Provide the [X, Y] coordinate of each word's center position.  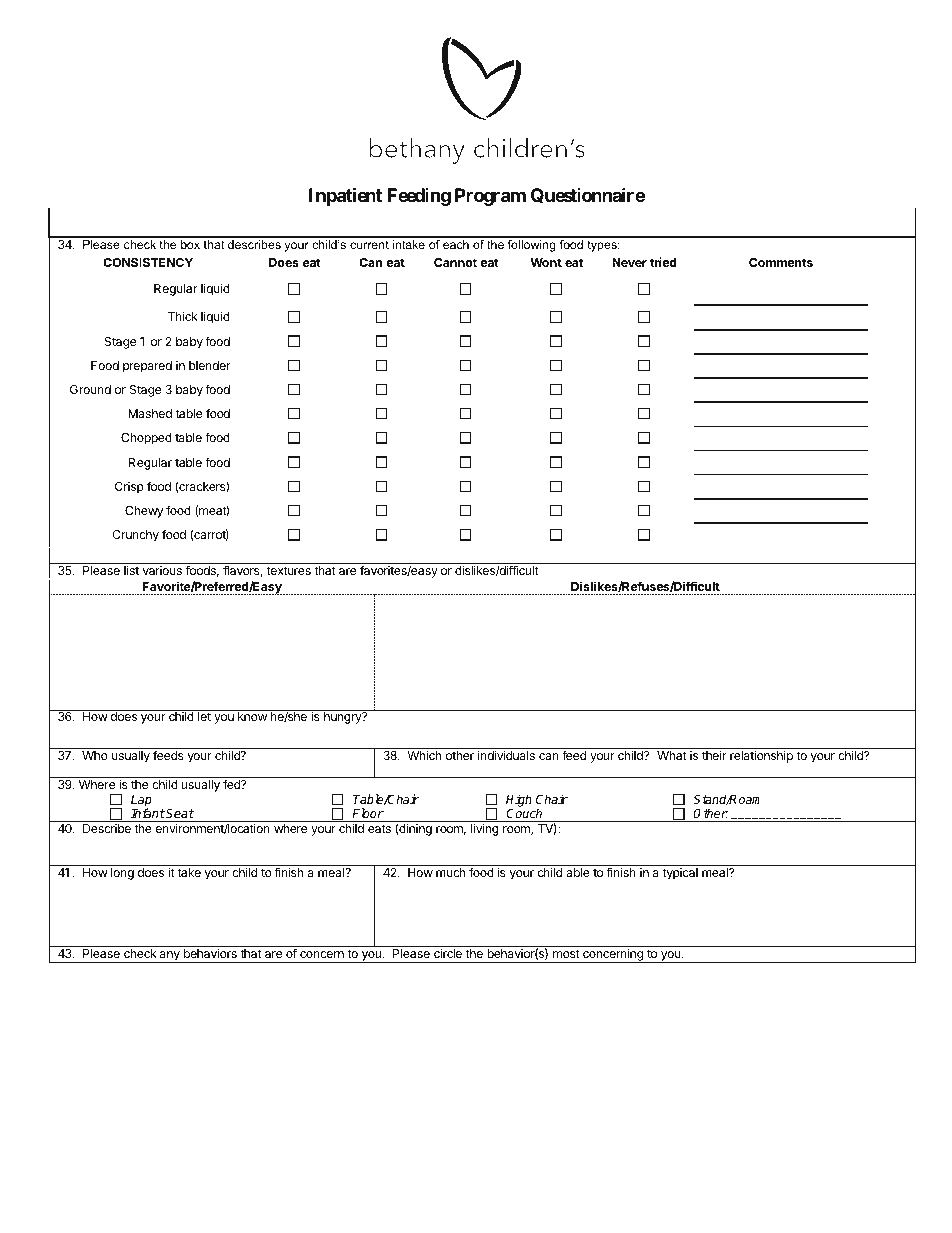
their [714, 755]
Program [490, 197]
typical [680, 874]
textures [289, 570]
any [170, 957]
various [162, 570]
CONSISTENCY [148, 262]
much [450, 872]
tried [663, 262]
